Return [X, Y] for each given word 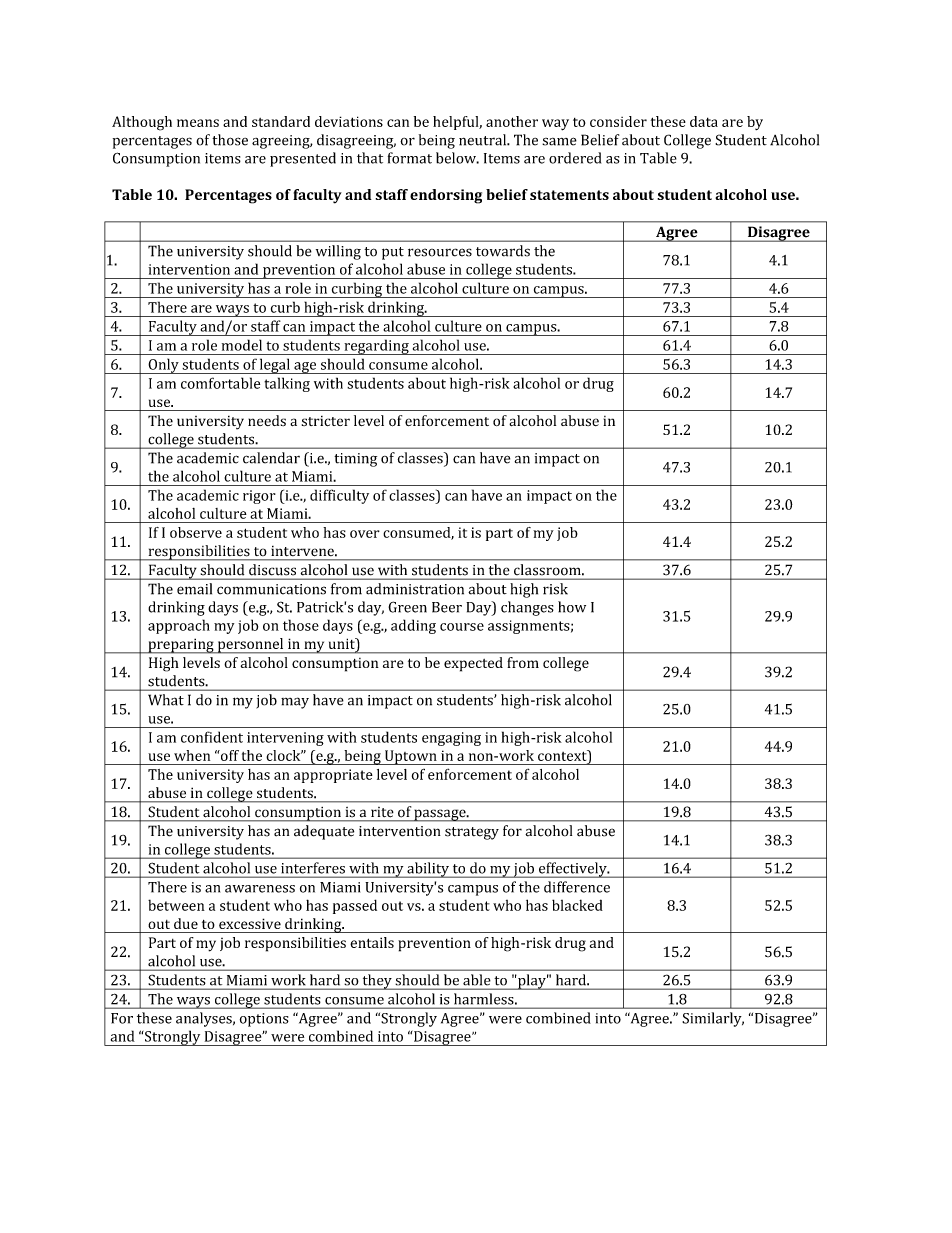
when [192, 755]
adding [413, 626]
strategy [472, 833]
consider [618, 121]
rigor [259, 497]
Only [163, 366]
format [410, 158]
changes [527, 608]
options [264, 1020]
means [198, 123]
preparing [181, 646]
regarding [376, 347]
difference [577, 887]
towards [503, 251]
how [572, 607]
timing [355, 460]
